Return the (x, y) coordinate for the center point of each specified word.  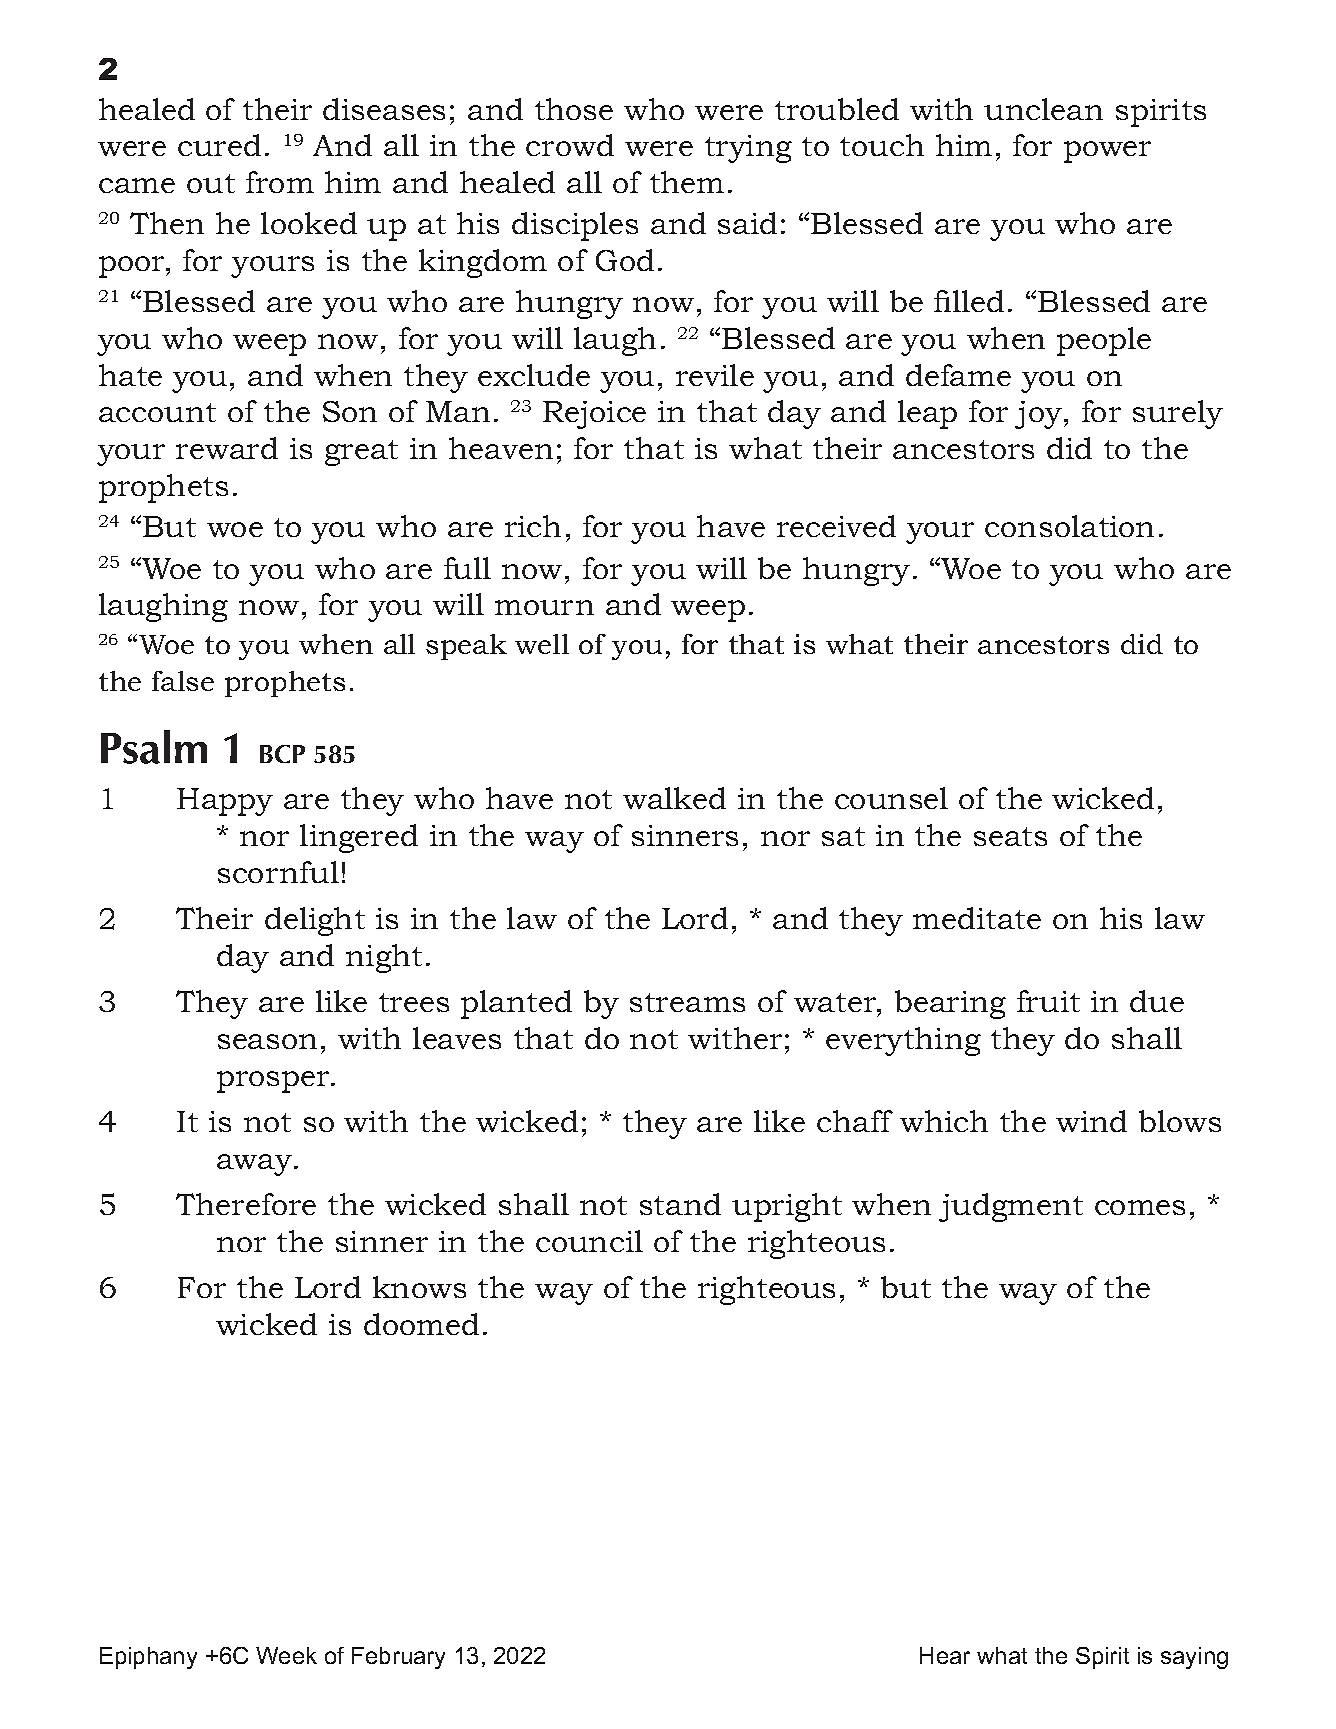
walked (674, 798)
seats (1010, 836)
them (687, 182)
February (398, 1658)
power (1107, 152)
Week (286, 1655)
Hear (945, 1655)
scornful (278, 872)
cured (219, 145)
